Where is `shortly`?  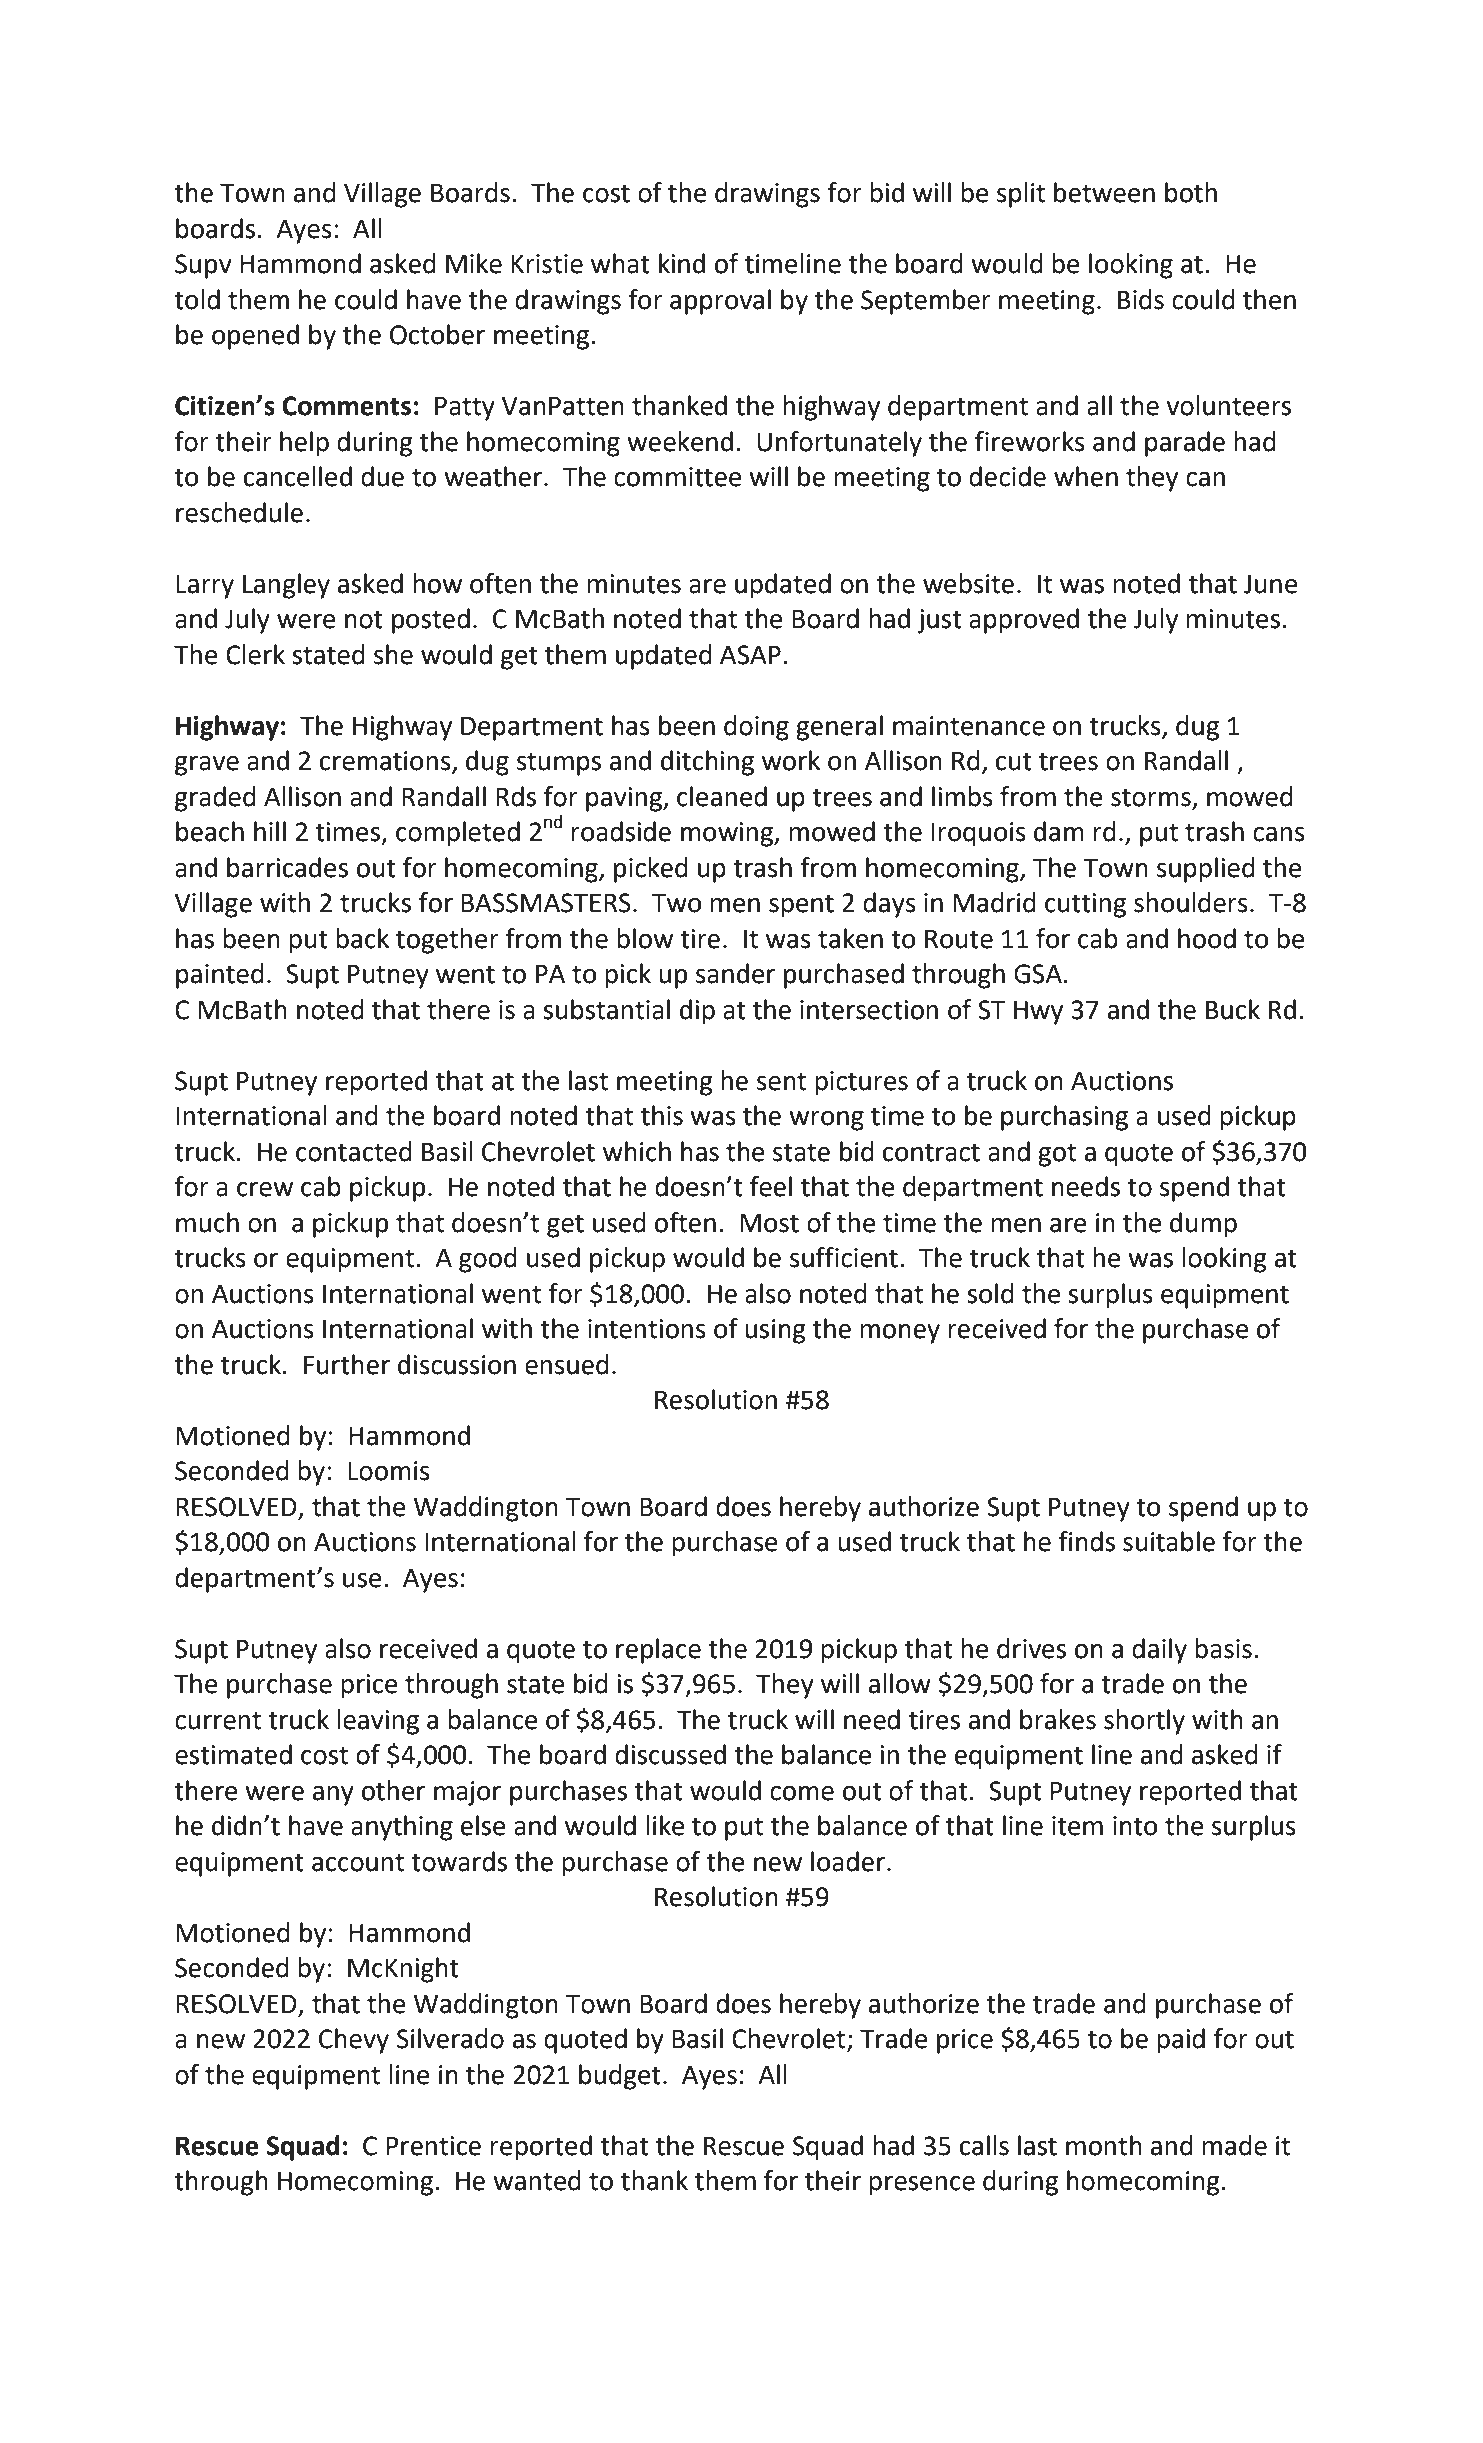
shortly is located at coordinates (1144, 1722).
